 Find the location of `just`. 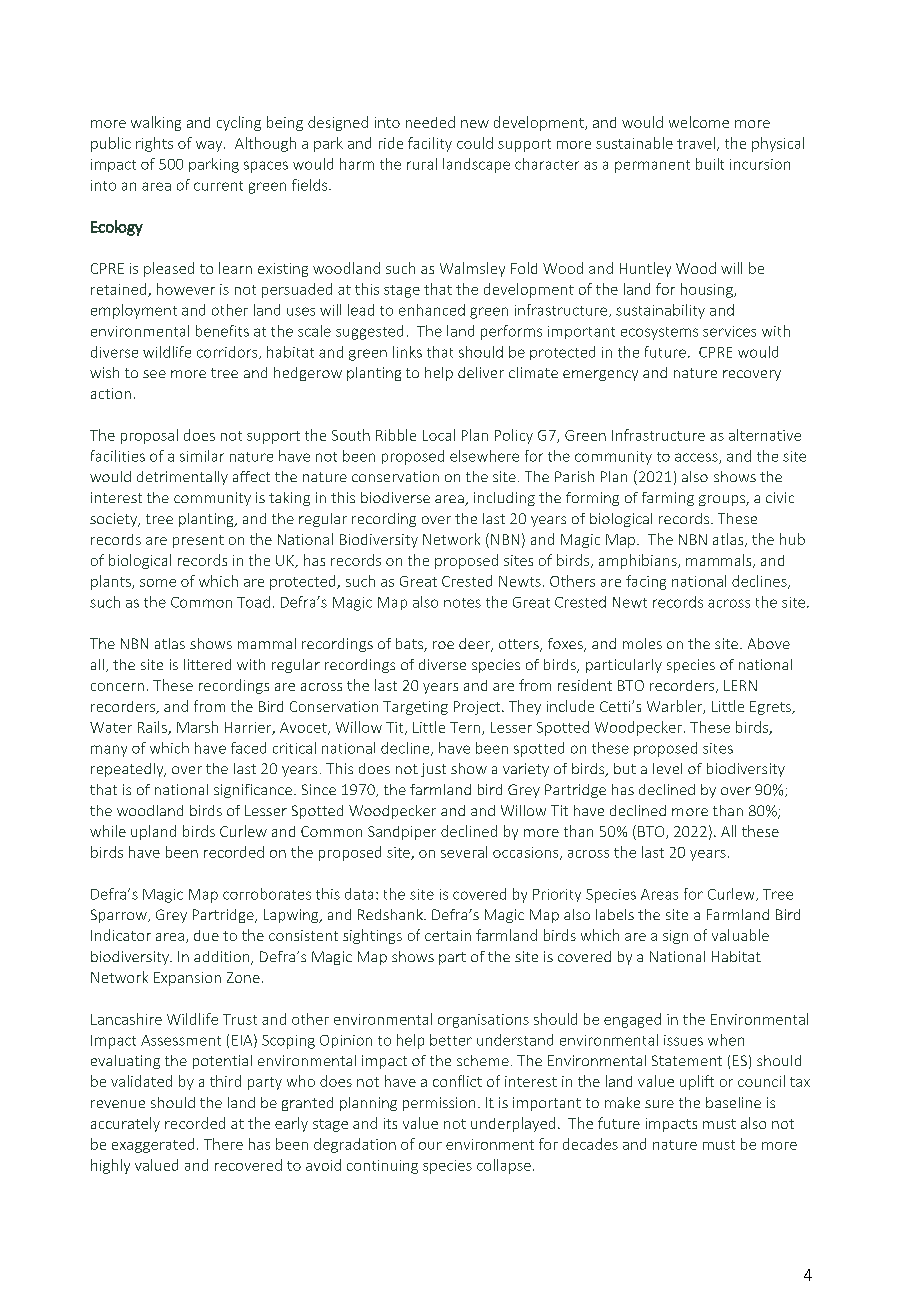

just is located at coordinates (433, 770).
